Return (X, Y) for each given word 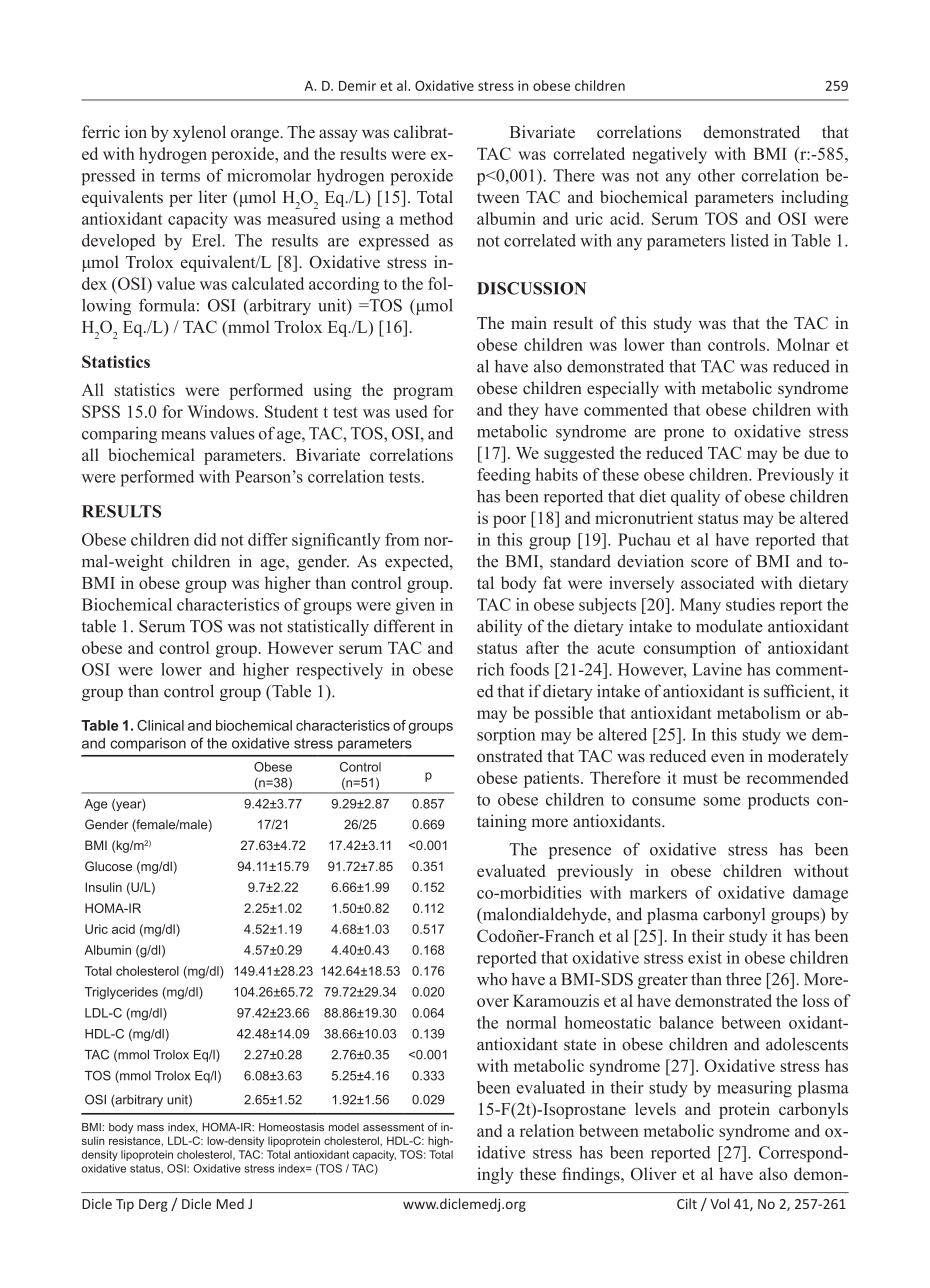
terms (180, 176)
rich (490, 669)
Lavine (717, 669)
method (426, 218)
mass (150, 1128)
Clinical (160, 725)
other (716, 175)
